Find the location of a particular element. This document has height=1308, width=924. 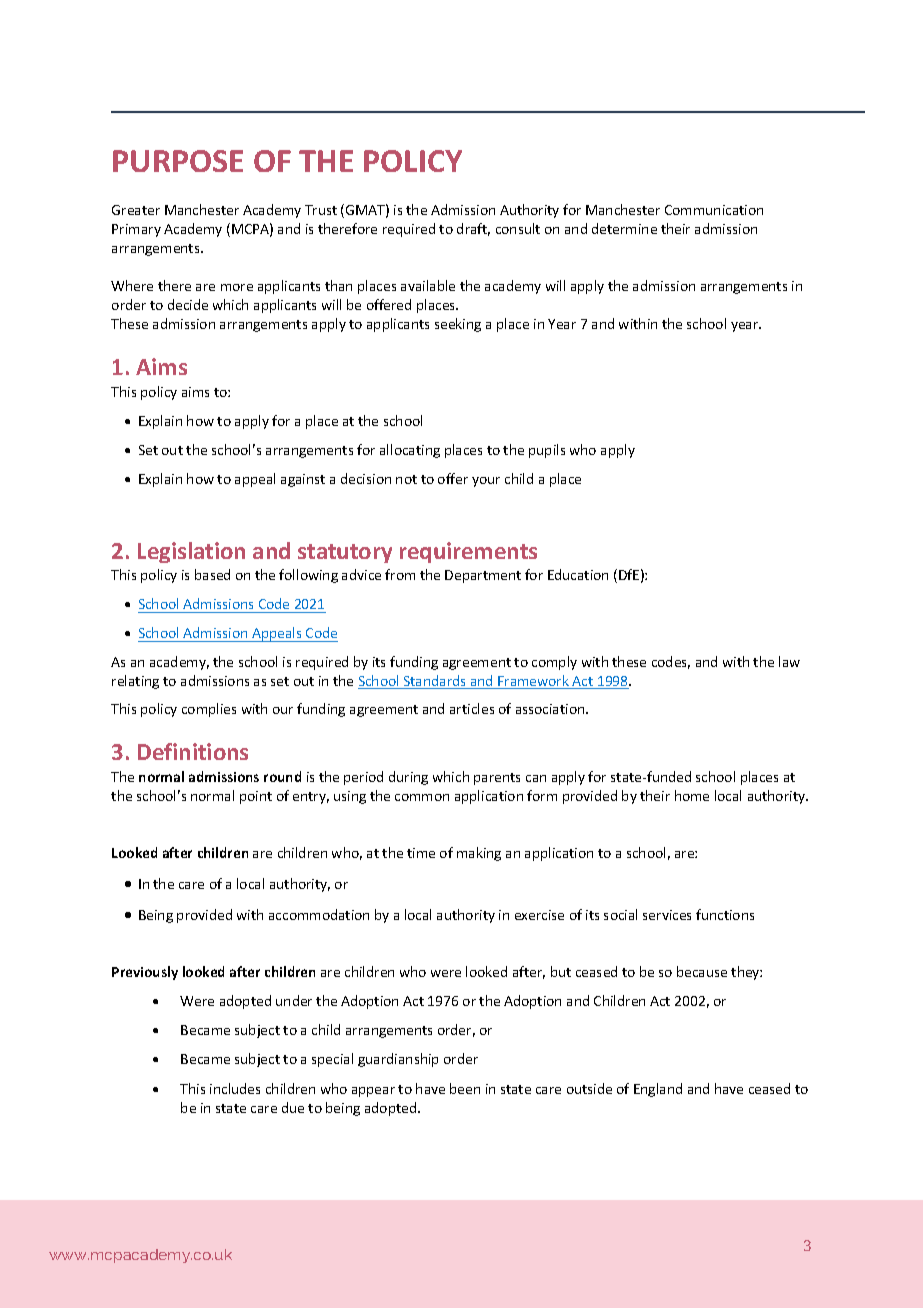

includes is located at coordinates (235, 1088).
